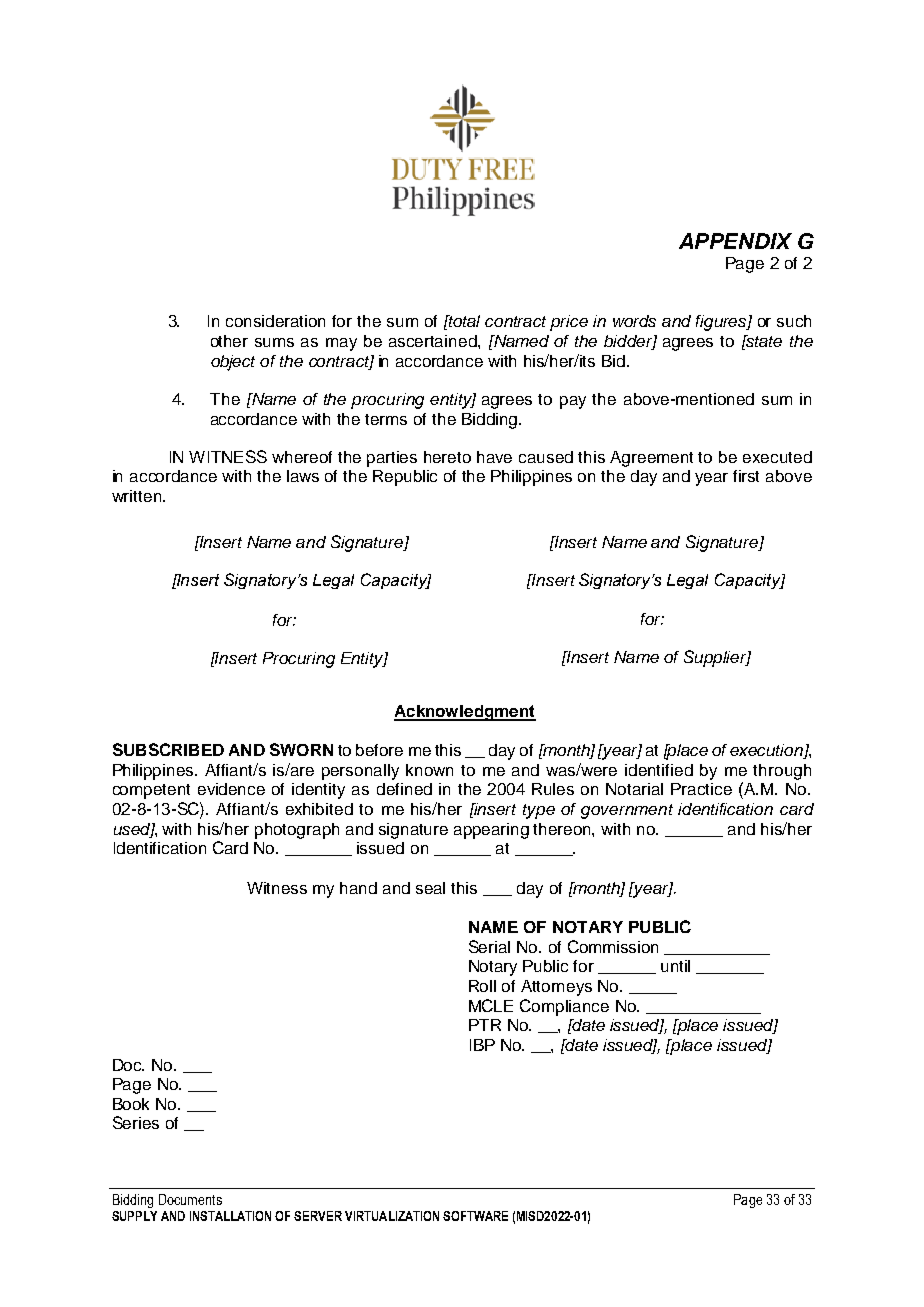  I want to click on seal, so click(430, 888).
